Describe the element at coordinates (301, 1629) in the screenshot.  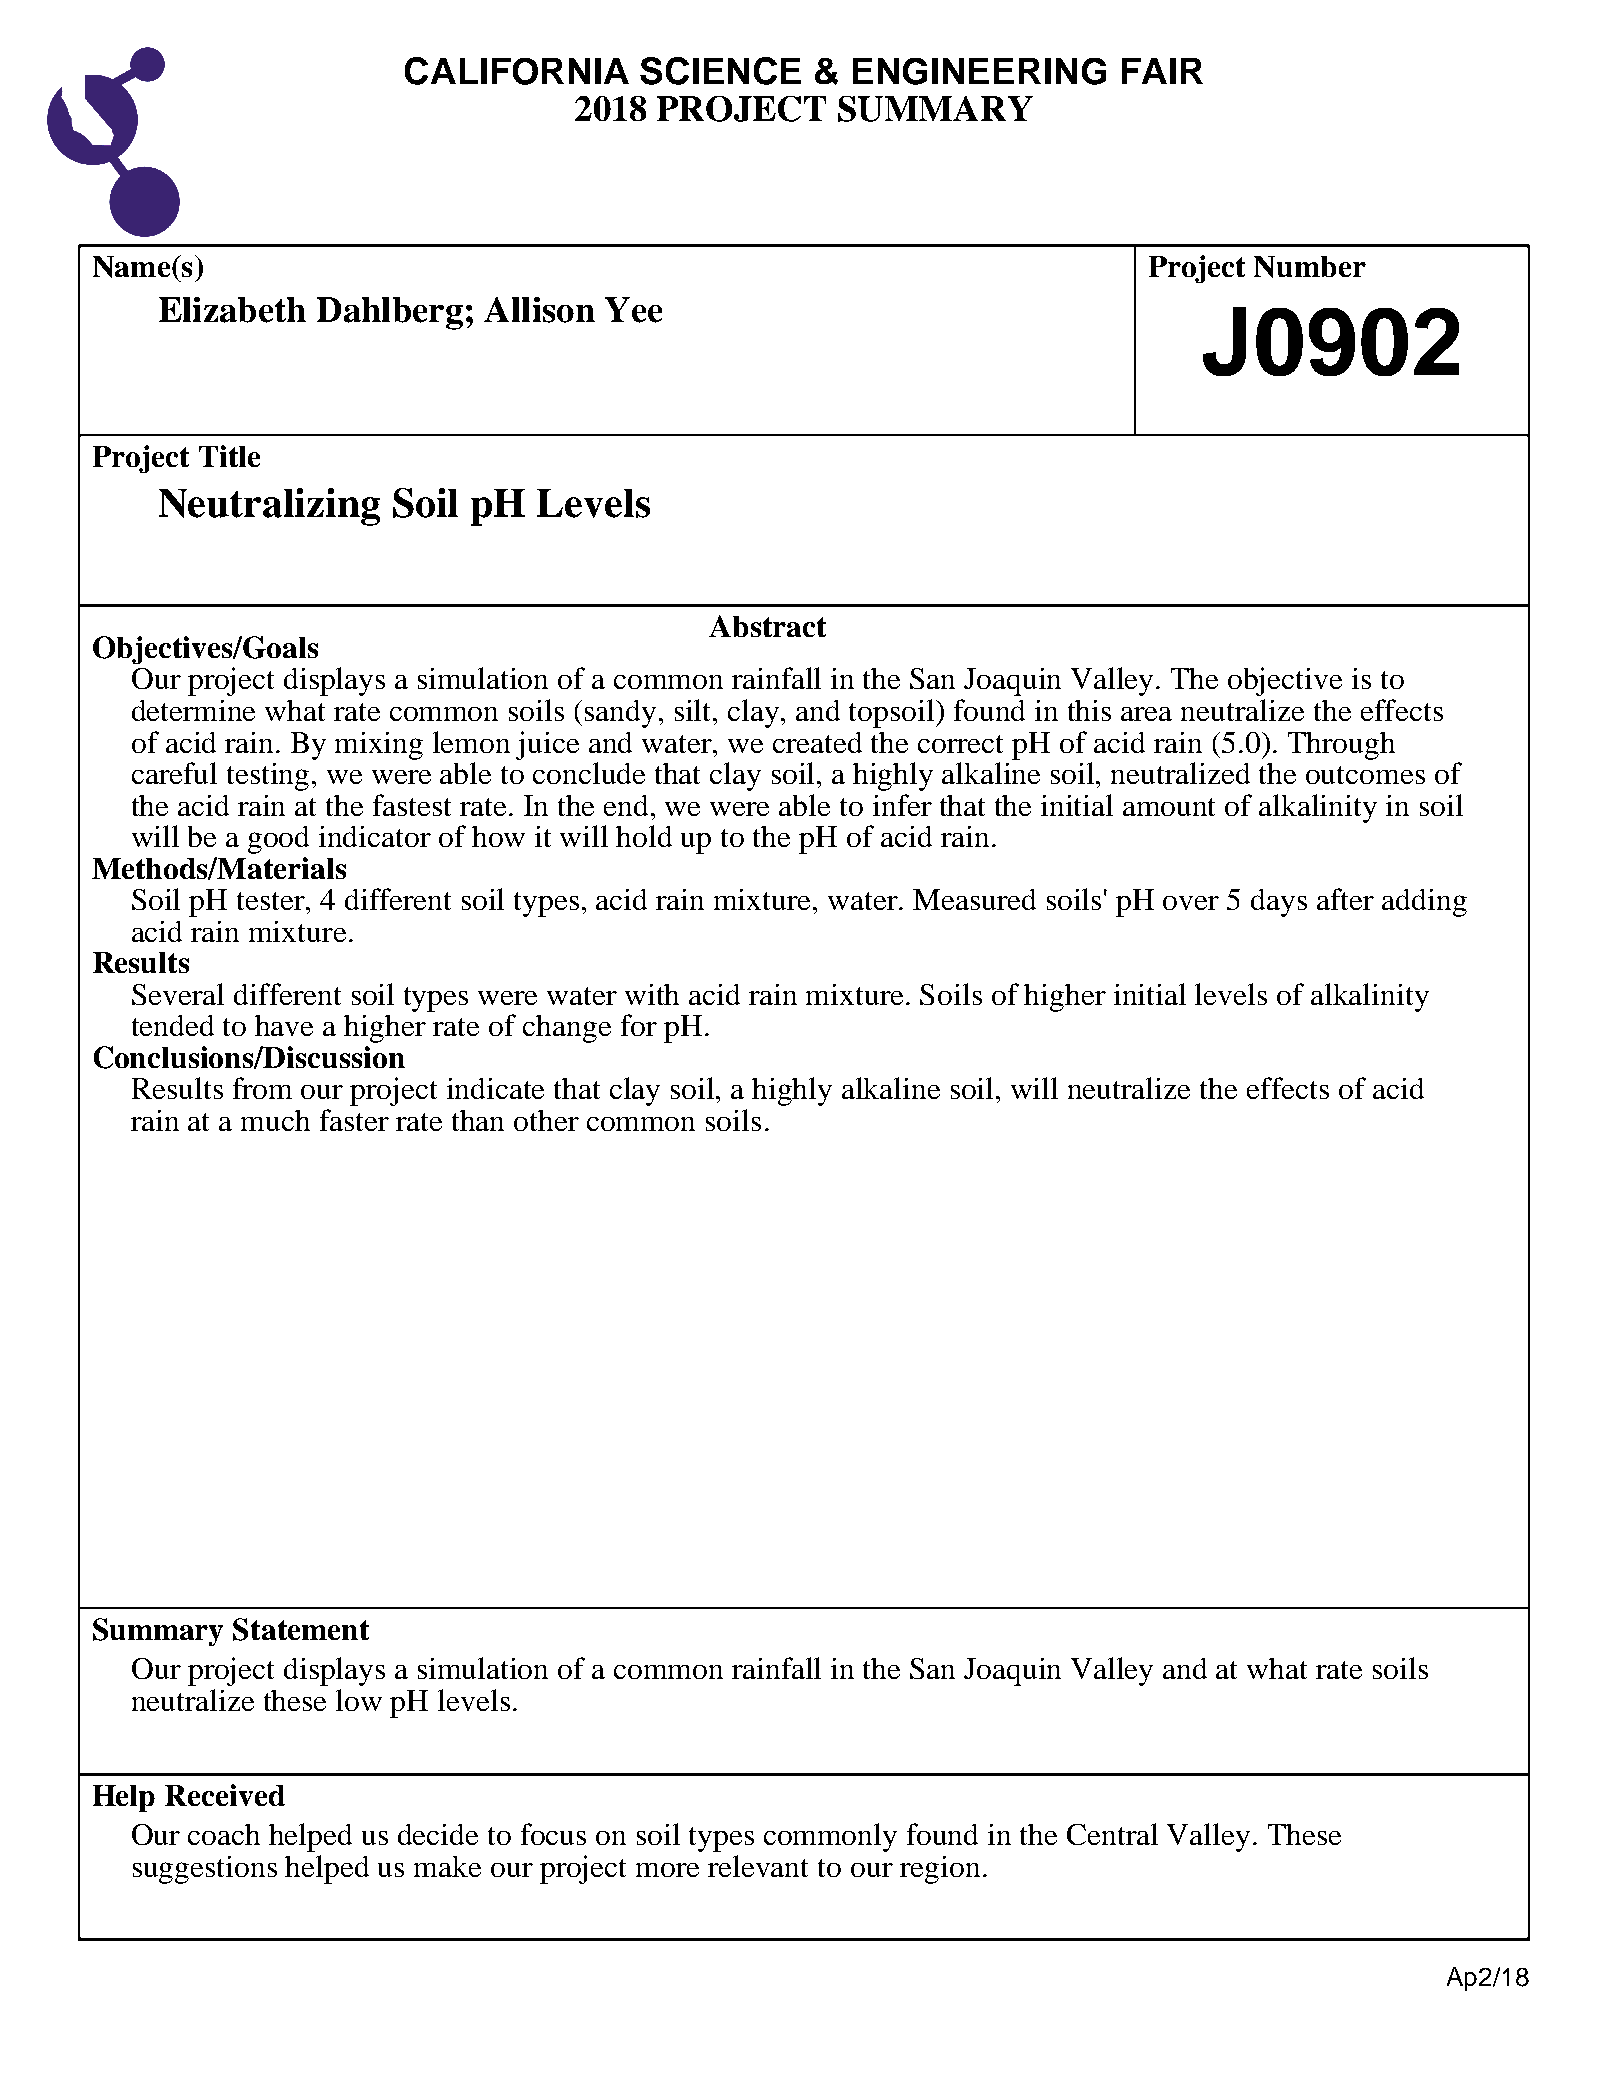
I see `Statement` at that location.
